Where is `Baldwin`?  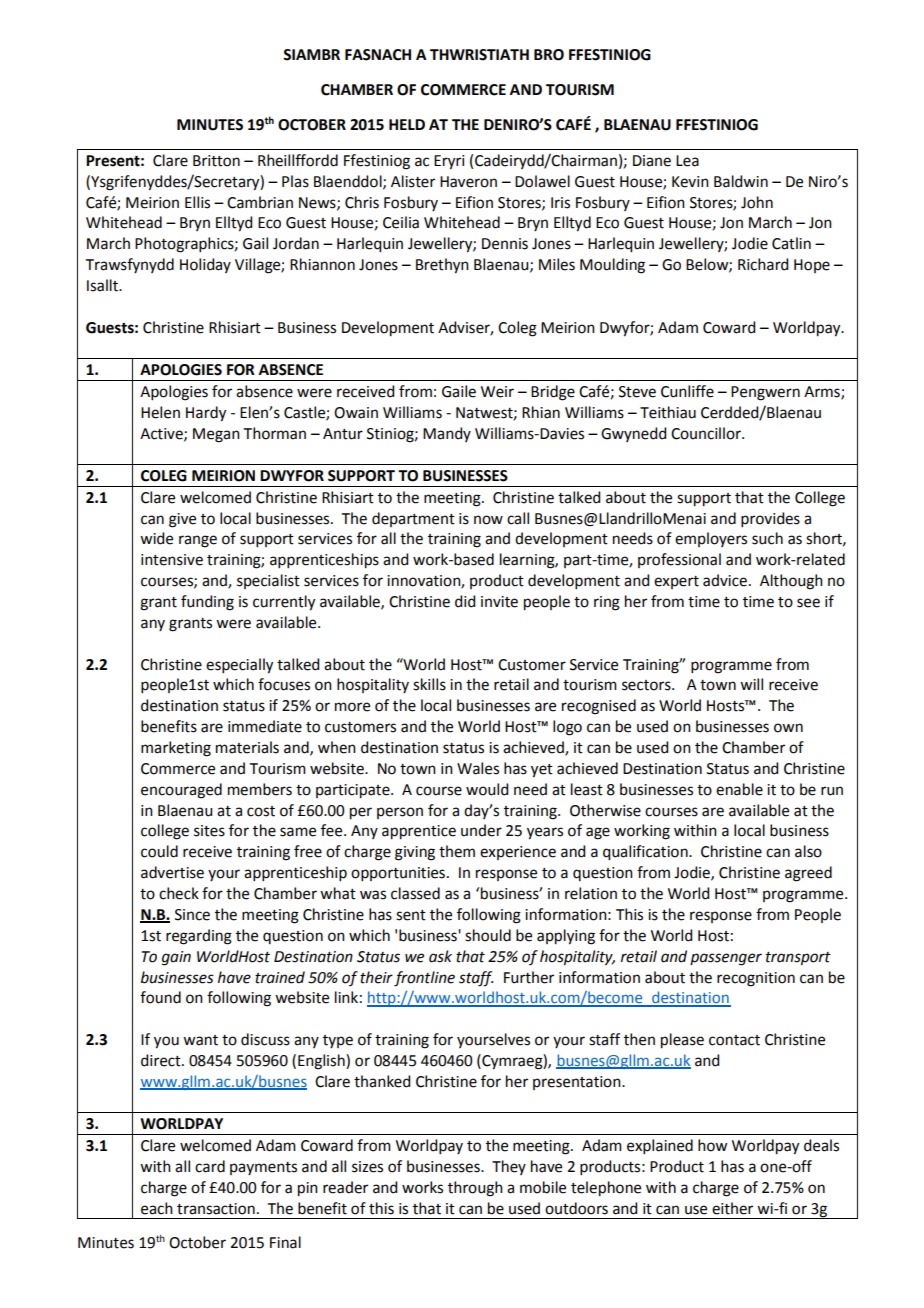
Baldwin is located at coordinates (741, 181).
